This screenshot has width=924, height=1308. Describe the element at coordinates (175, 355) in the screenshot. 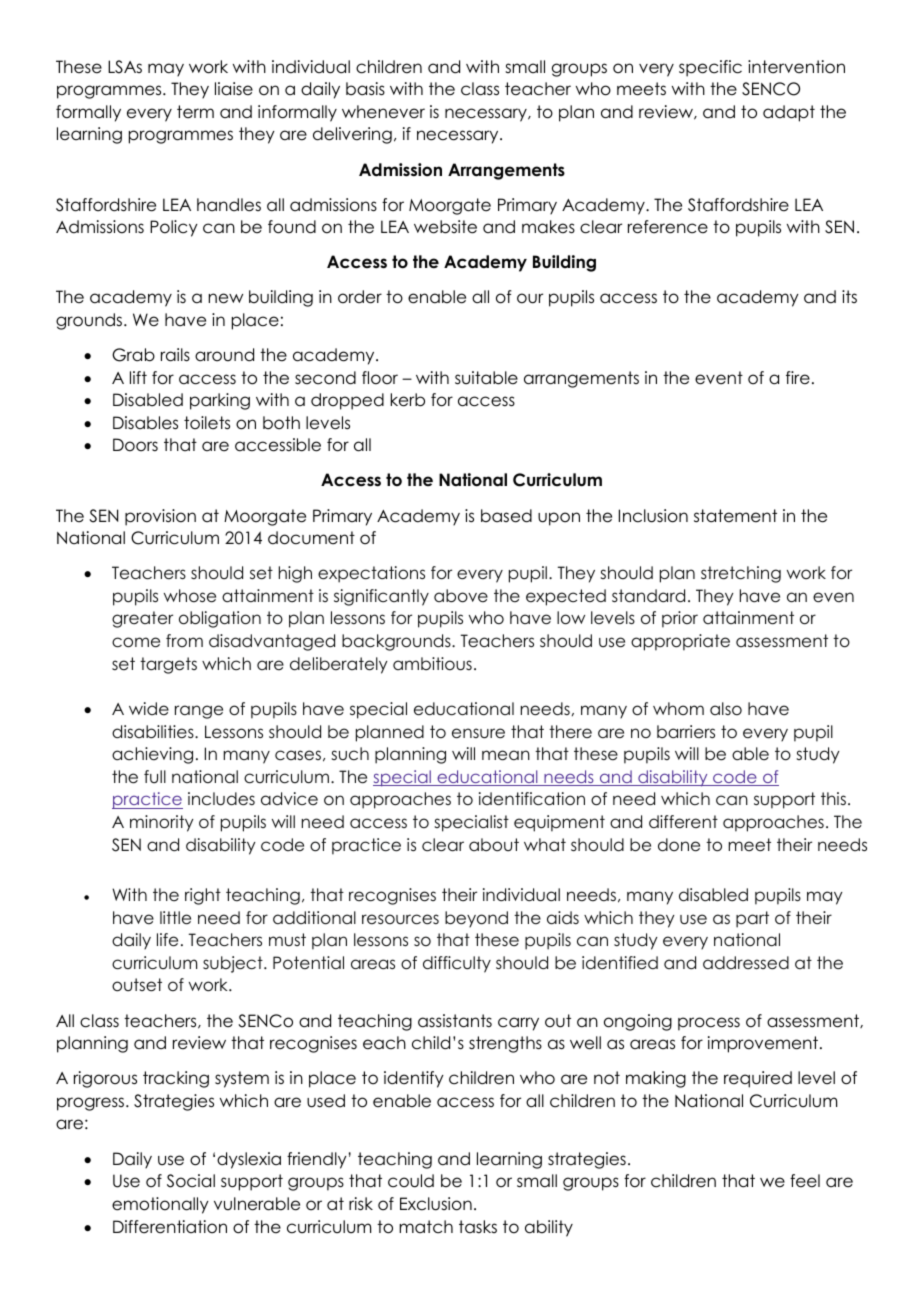

I see `rails` at that location.
